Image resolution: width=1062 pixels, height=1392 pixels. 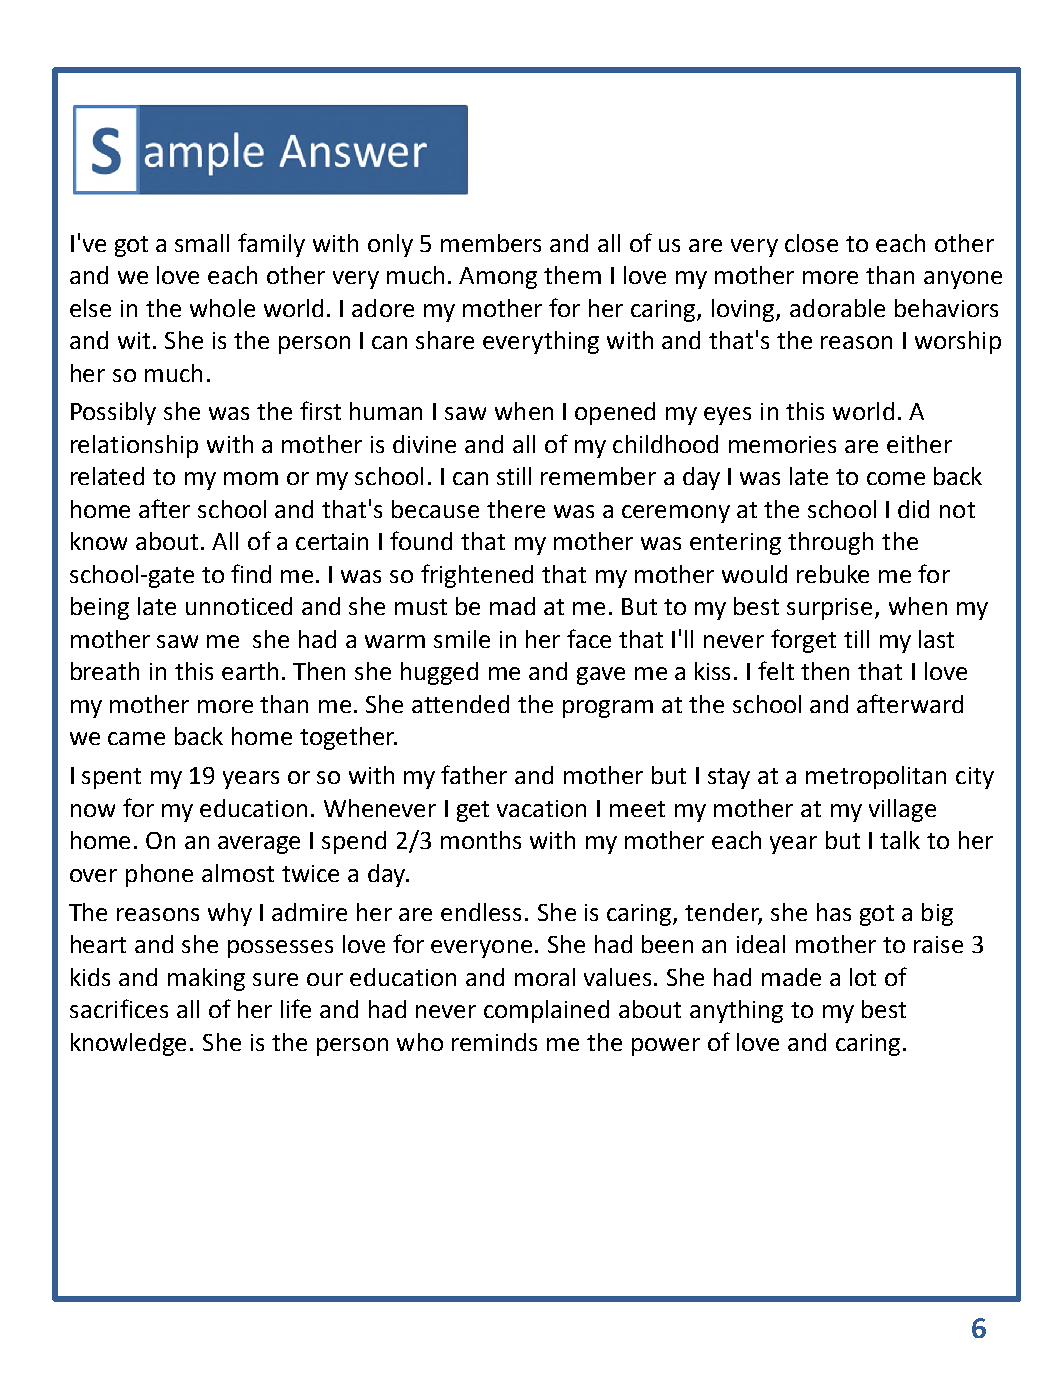 What do you see at coordinates (250, 671) in the page?
I see `earth` at bounding box center [250, 671].
